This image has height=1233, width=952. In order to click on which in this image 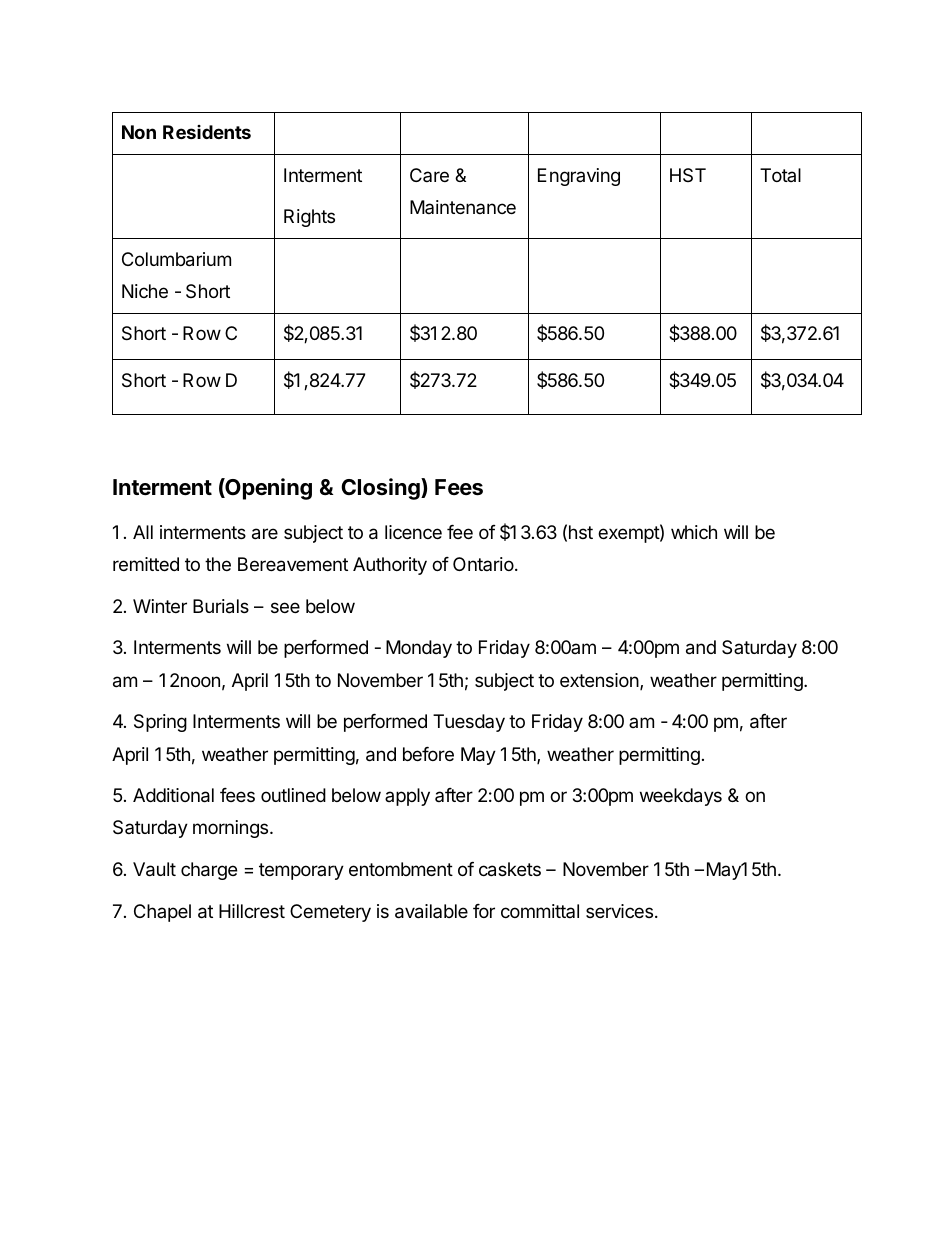, I will do `click(694, 532)`.
